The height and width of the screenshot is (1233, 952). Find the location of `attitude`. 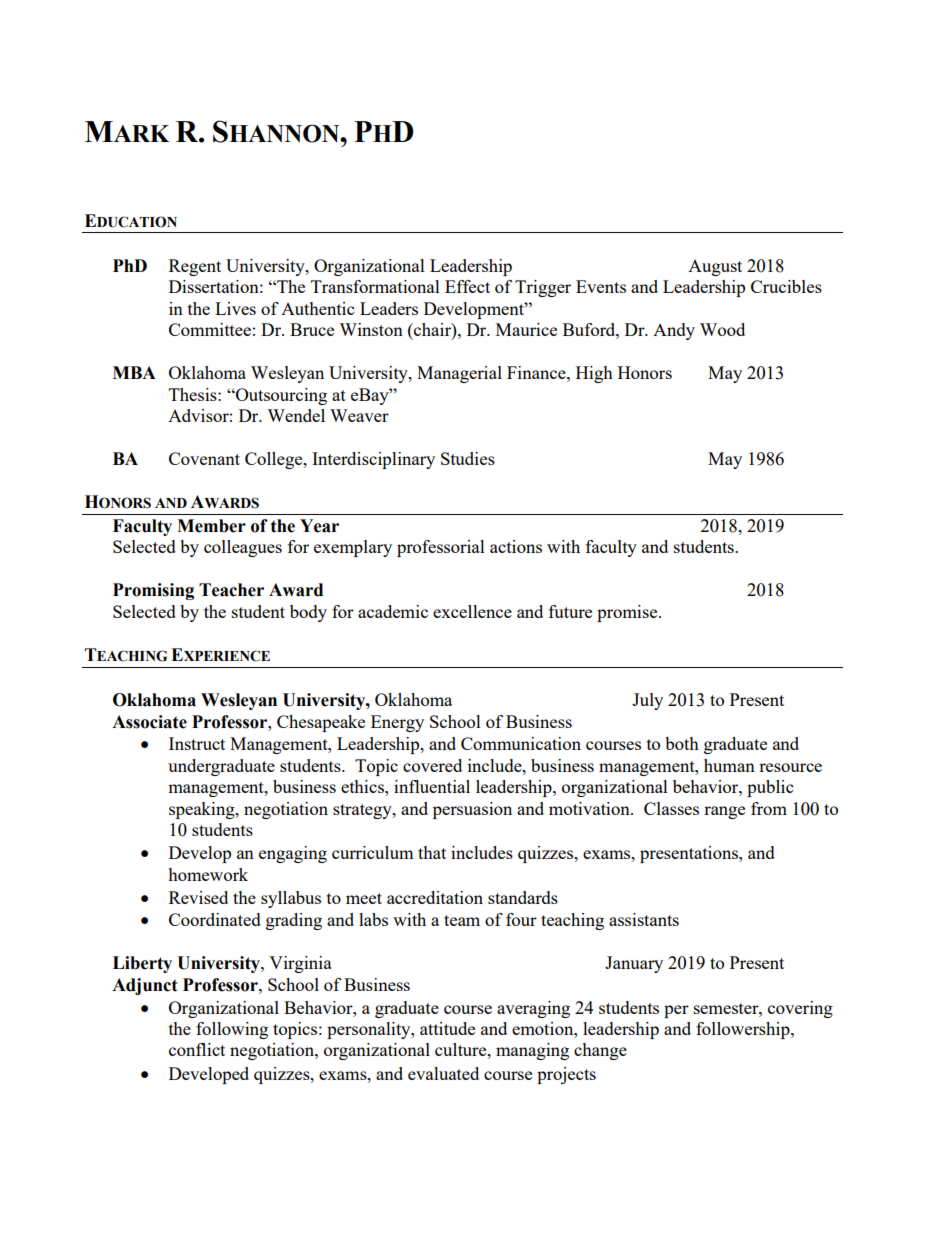

attitude is located at coordinates (447, 1028).
